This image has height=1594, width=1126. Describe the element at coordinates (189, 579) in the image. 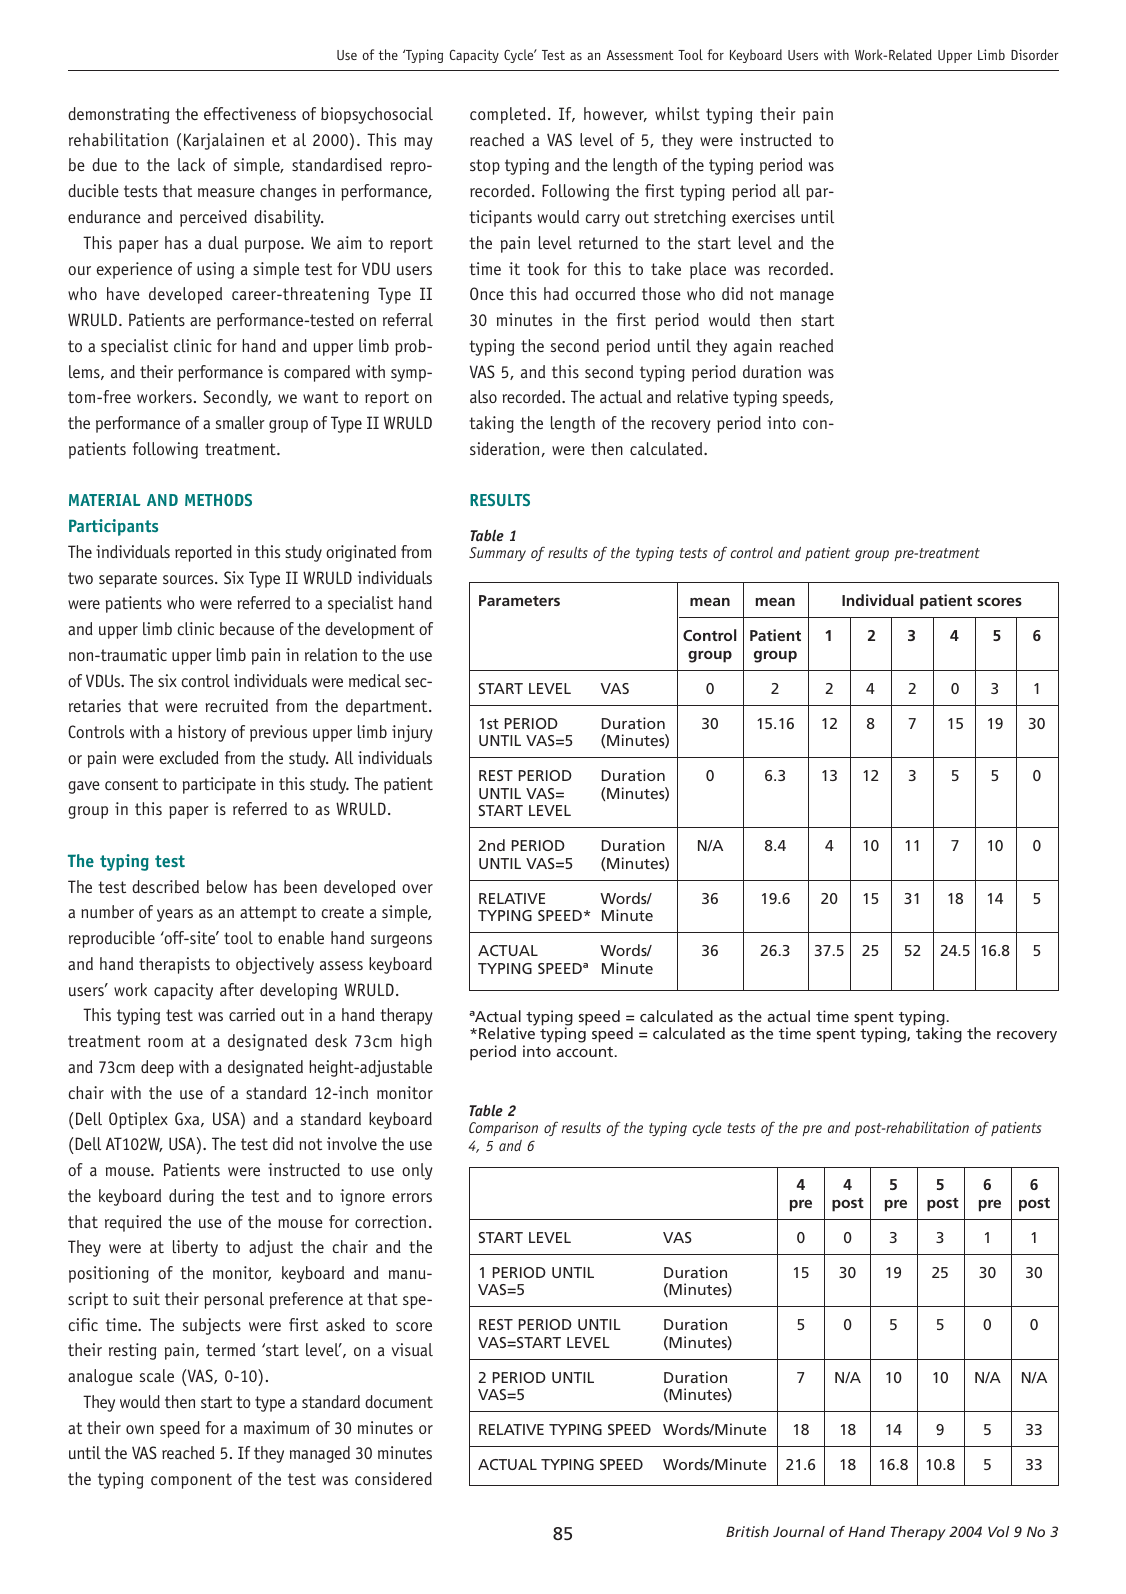

I see `sources` at that location.
